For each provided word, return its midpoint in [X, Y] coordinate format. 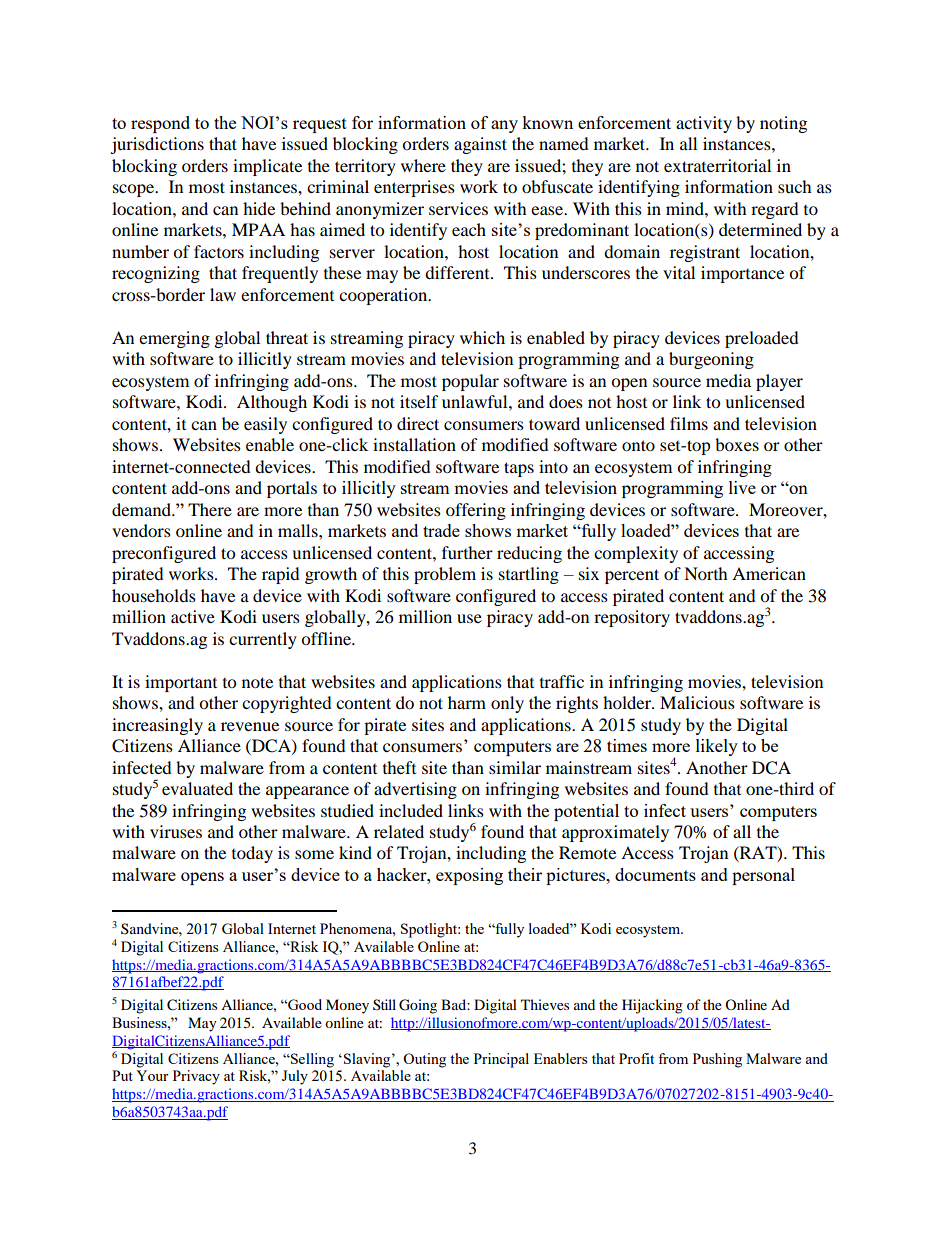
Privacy [196, 1077]
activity [704, 124]
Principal [501, 1060]
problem [445, 575]
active [193, 616]
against [480, 145]
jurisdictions [157, 145]
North [706, 573]
